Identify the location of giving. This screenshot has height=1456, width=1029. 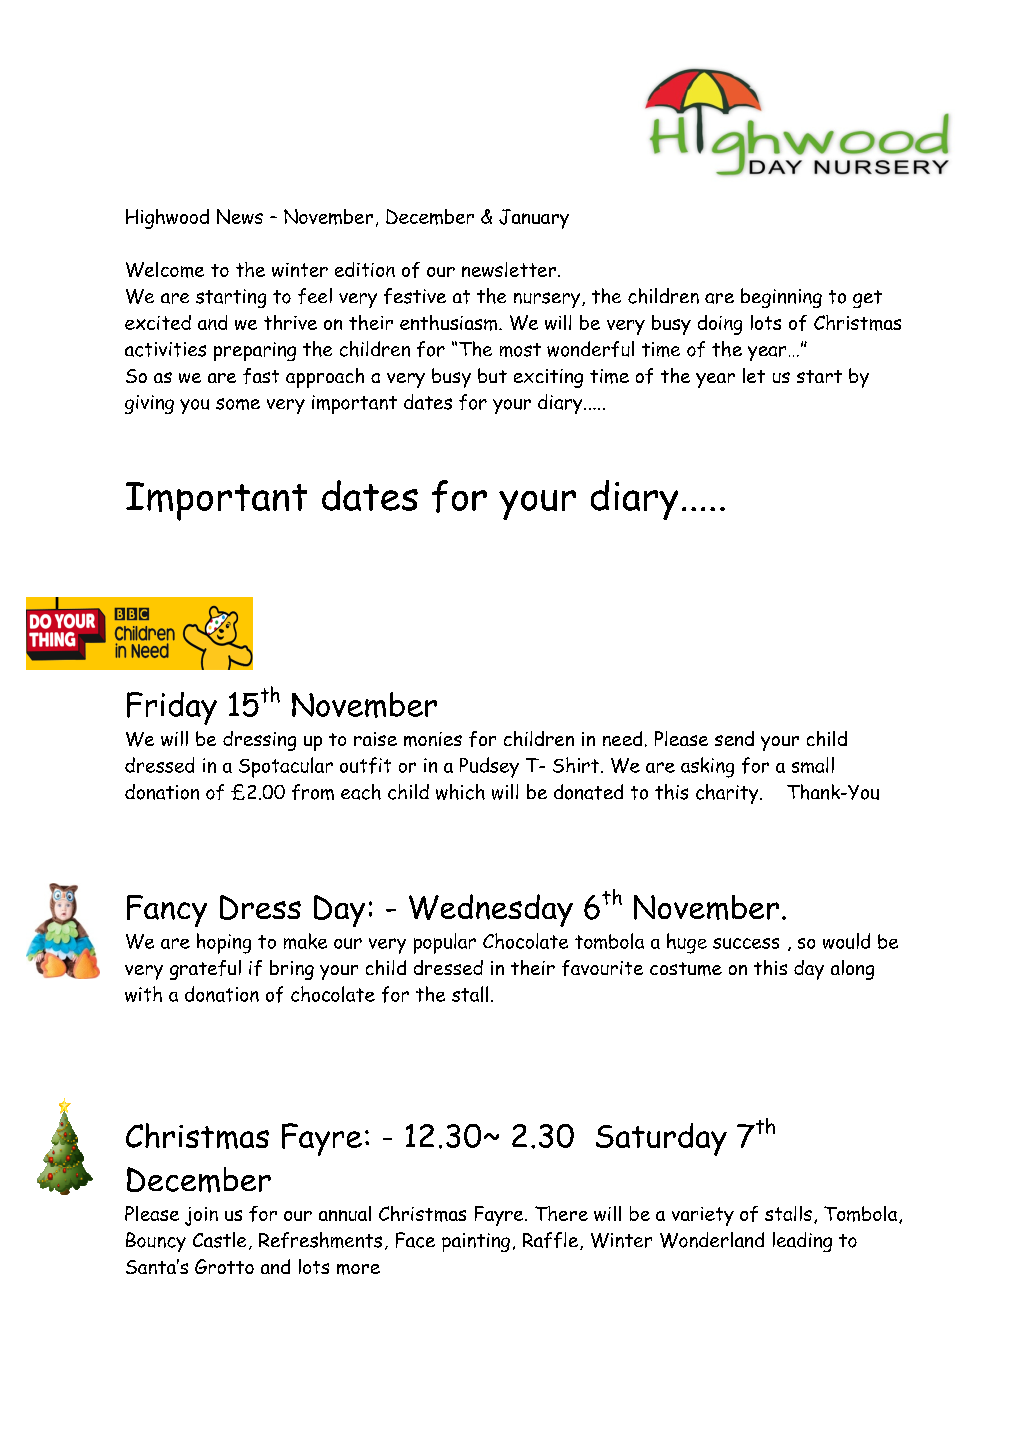
(149, 404).
